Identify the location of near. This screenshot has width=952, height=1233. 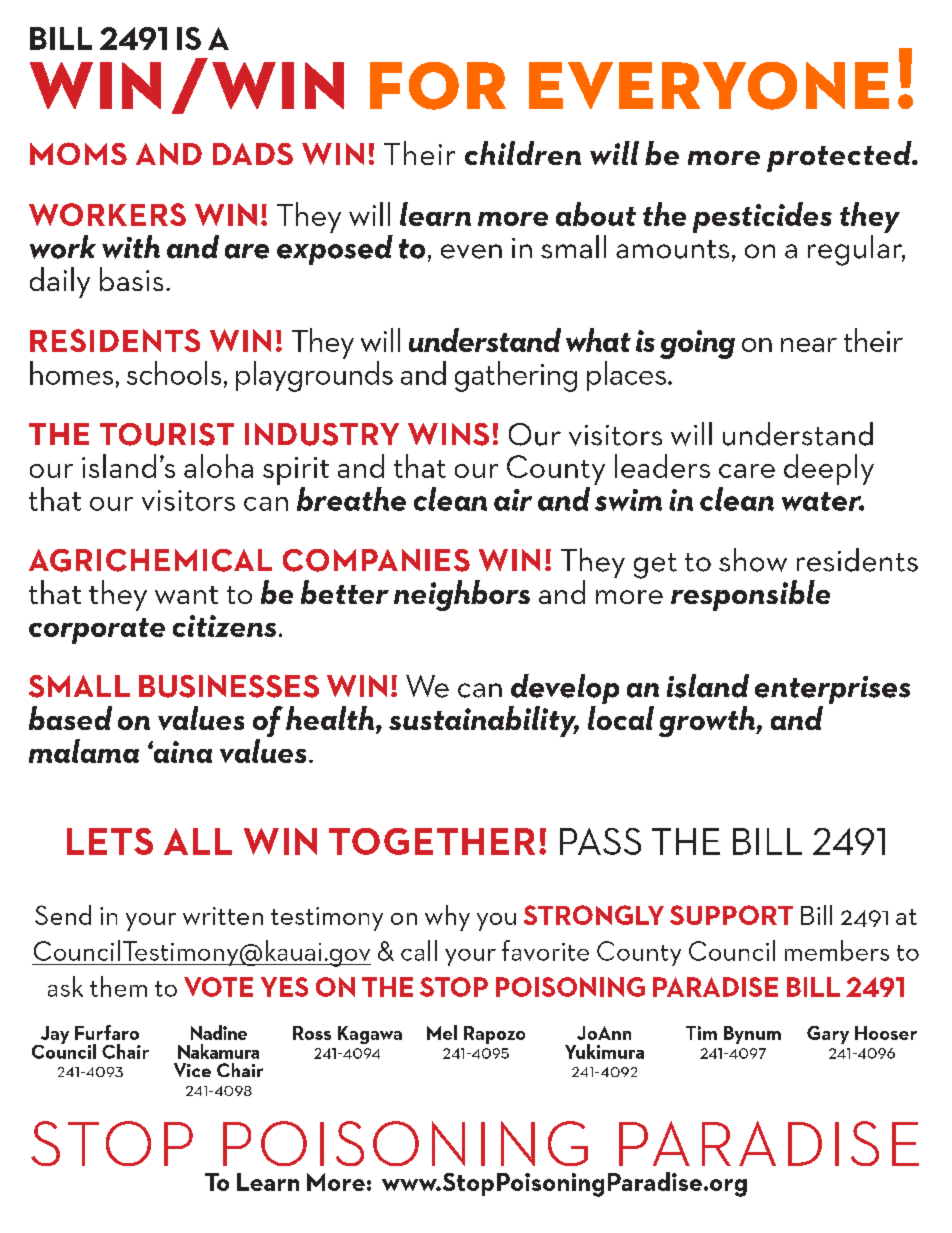
(809, 345).
